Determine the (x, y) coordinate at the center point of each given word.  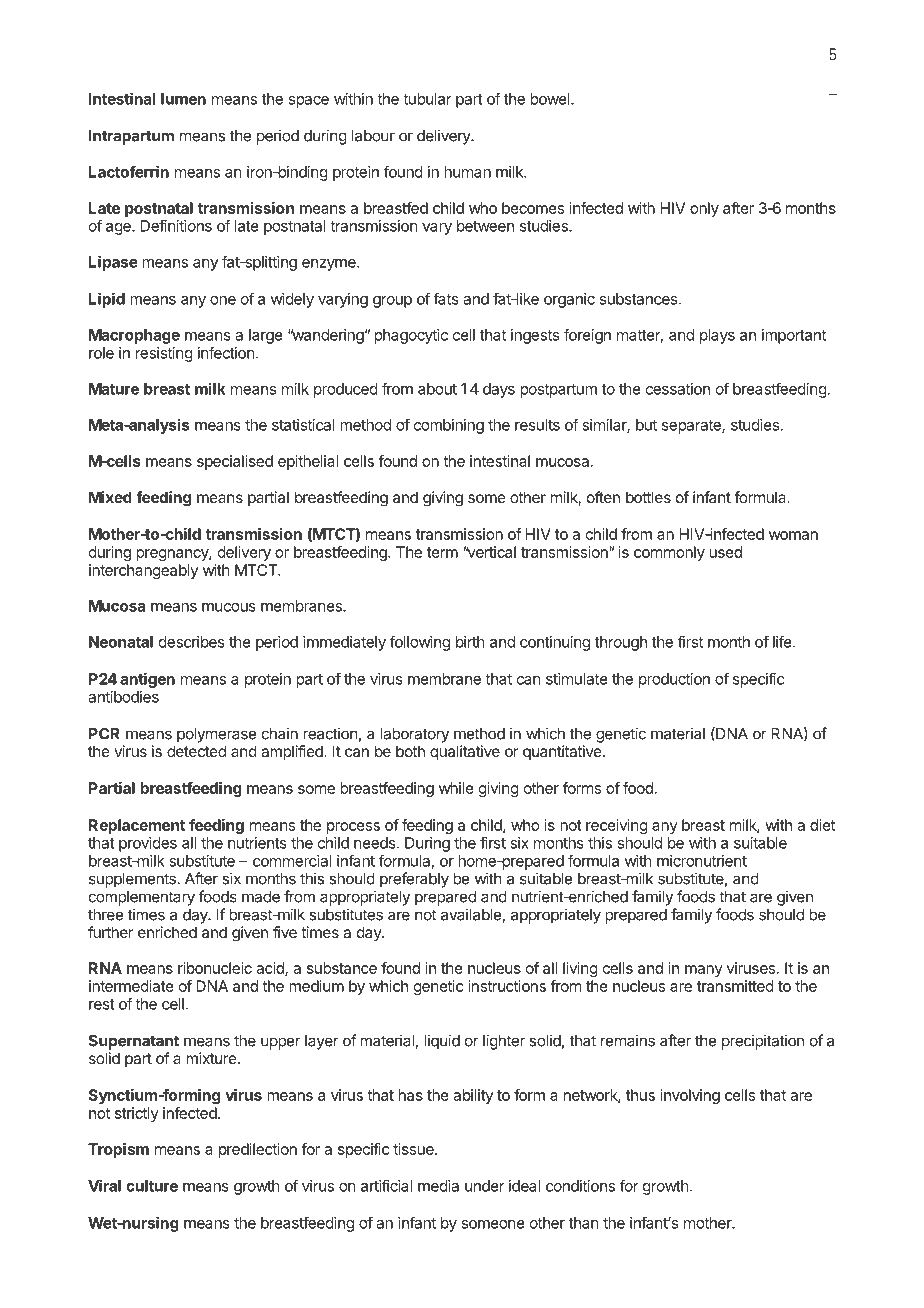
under (485, 1186)
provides (148, 844)
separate (692, 427)
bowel (551, 99)
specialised (235, 462)
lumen (183, 99)
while (456, 788)
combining (449, 426)
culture (152, 1186)
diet (822, 825)
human (467, 172)
